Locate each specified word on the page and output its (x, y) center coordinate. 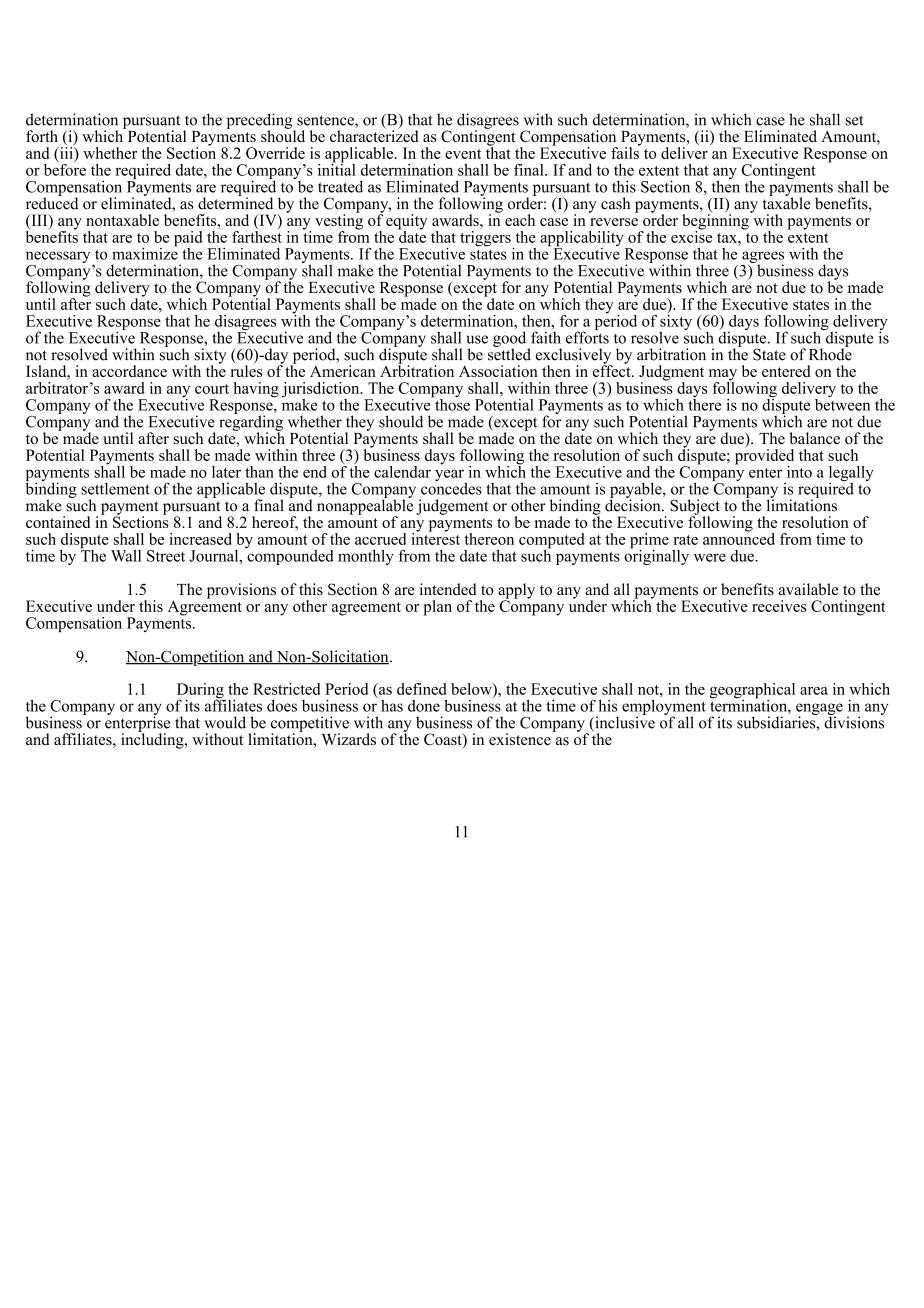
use (477, 339)
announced (739, 537)
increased (200, 539)
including (153, 740)
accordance (129, 371)
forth (42, 136)
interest (435, 537)
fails (626, 151)
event (463, 154)
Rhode (830, 353)
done (424, 706)
